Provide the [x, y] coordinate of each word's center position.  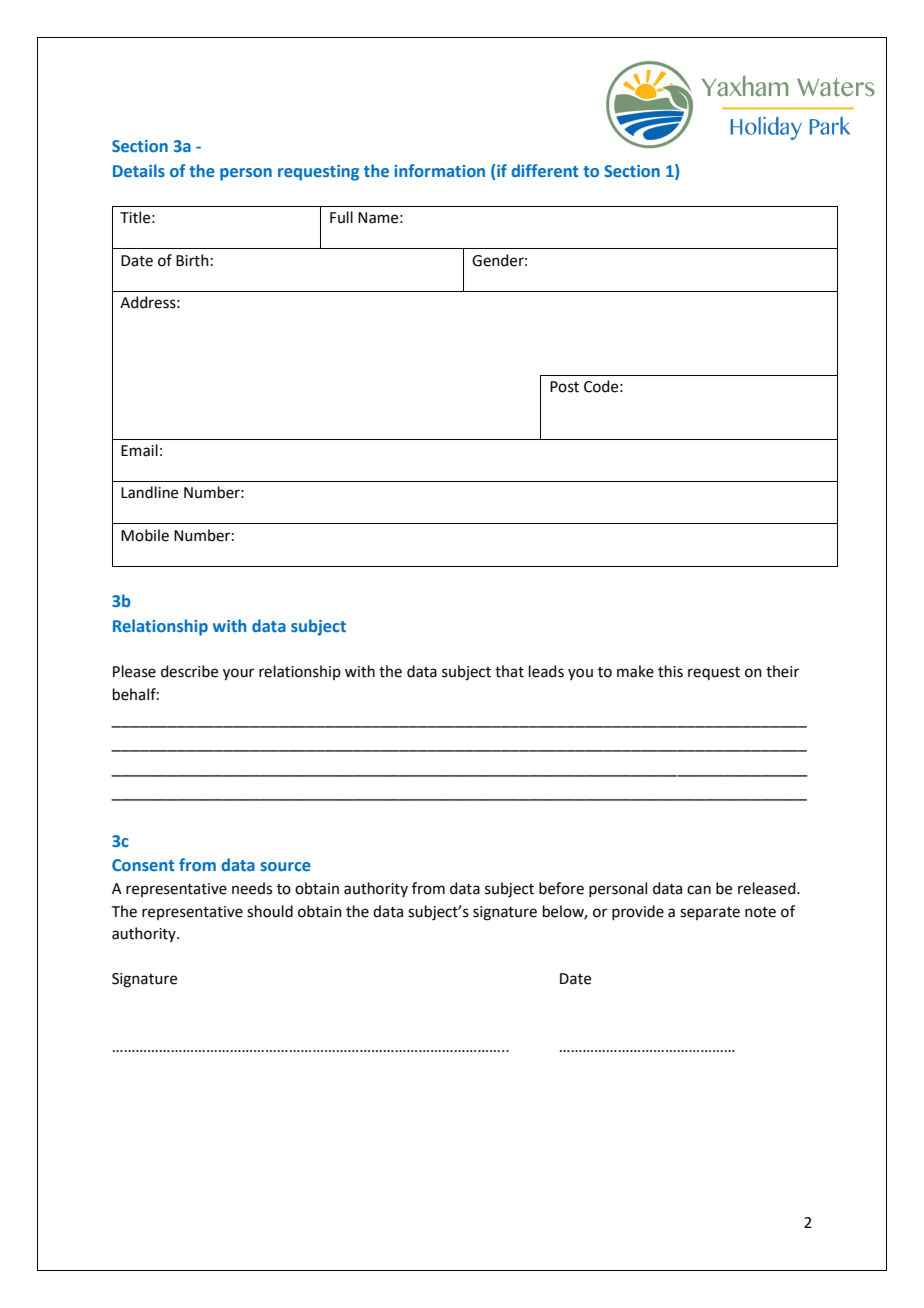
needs [252, 888]
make [635, 671]
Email [139, 450]
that [509, 671]
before [561, 888]
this [670, 671]
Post [564, 387]
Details [139, 170]
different [544, 170]
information [439, 170]
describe [189, 671]
